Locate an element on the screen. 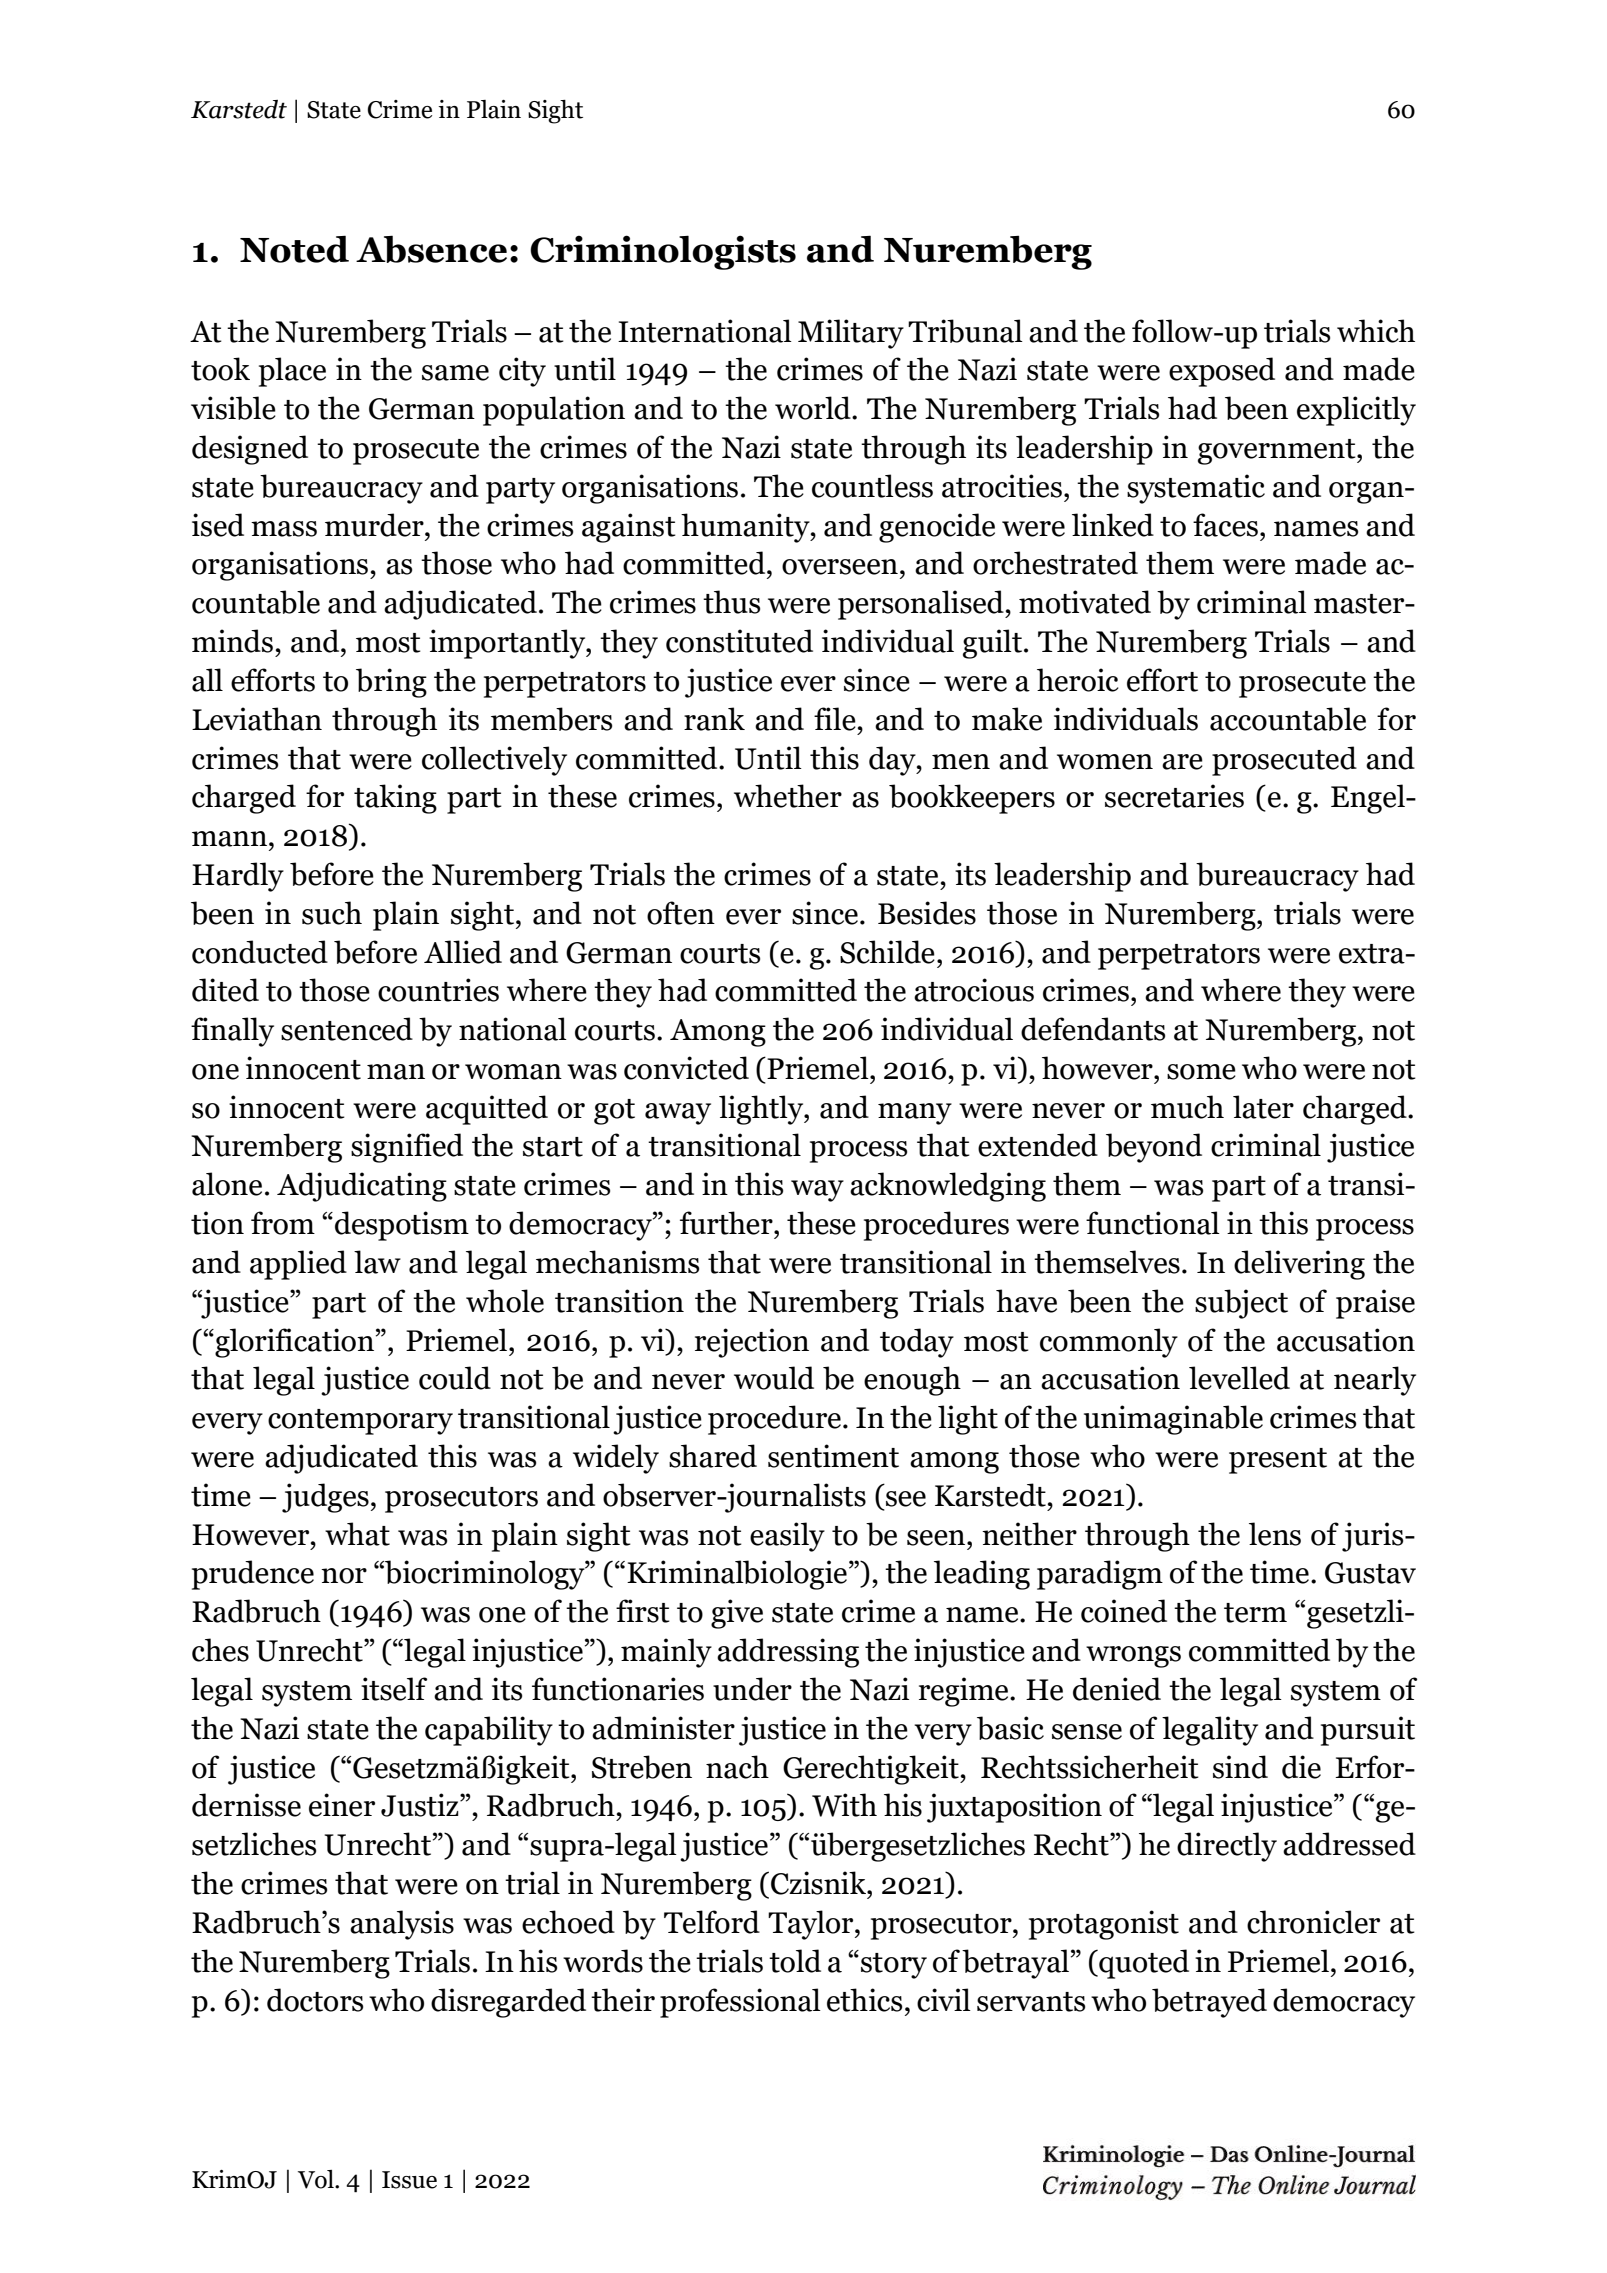 This screenshot has width=1607, height=2273. professional is located at coordinates (740, 2003).
